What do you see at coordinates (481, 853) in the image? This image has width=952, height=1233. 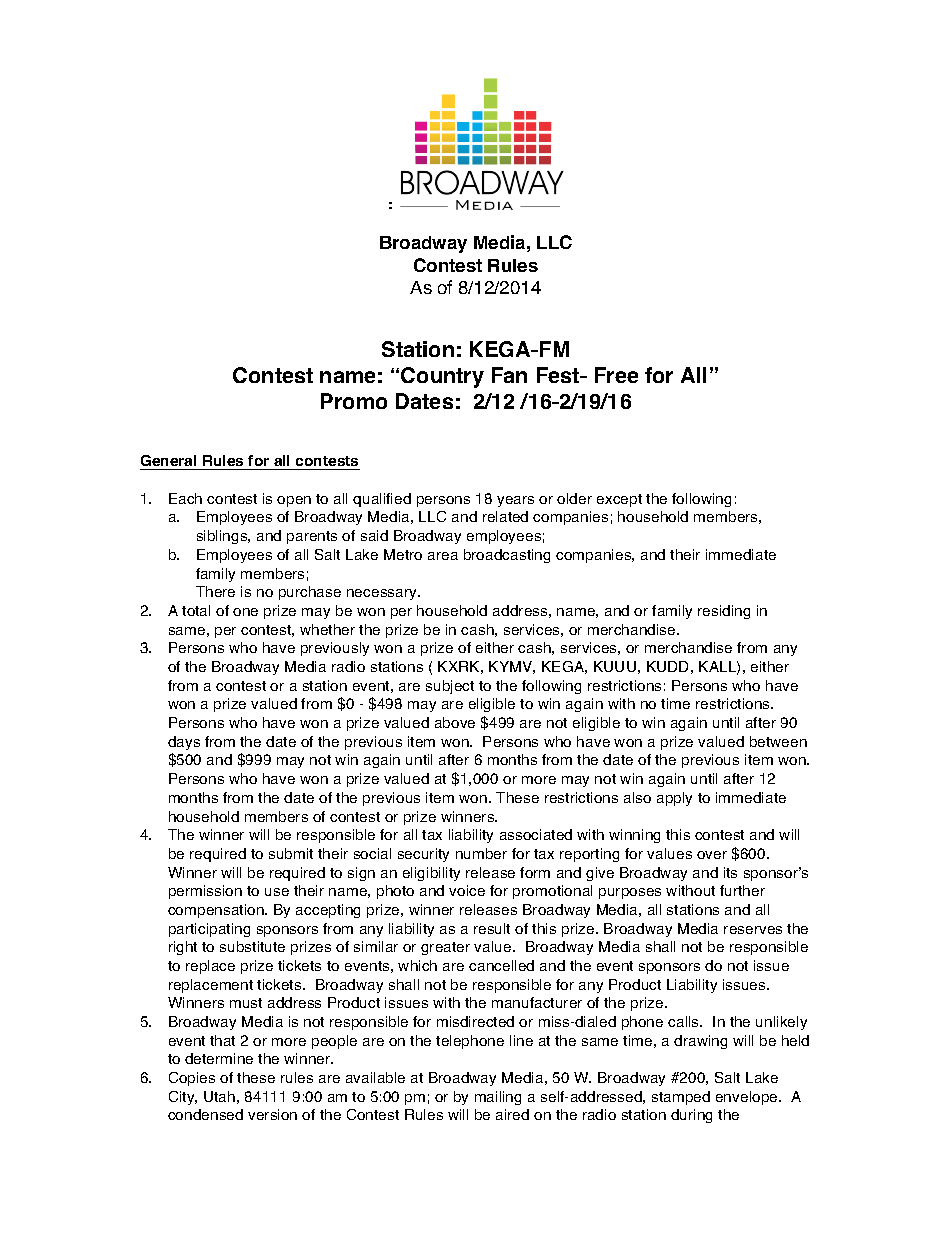 I see `number` at bounding box center [481, 853].
